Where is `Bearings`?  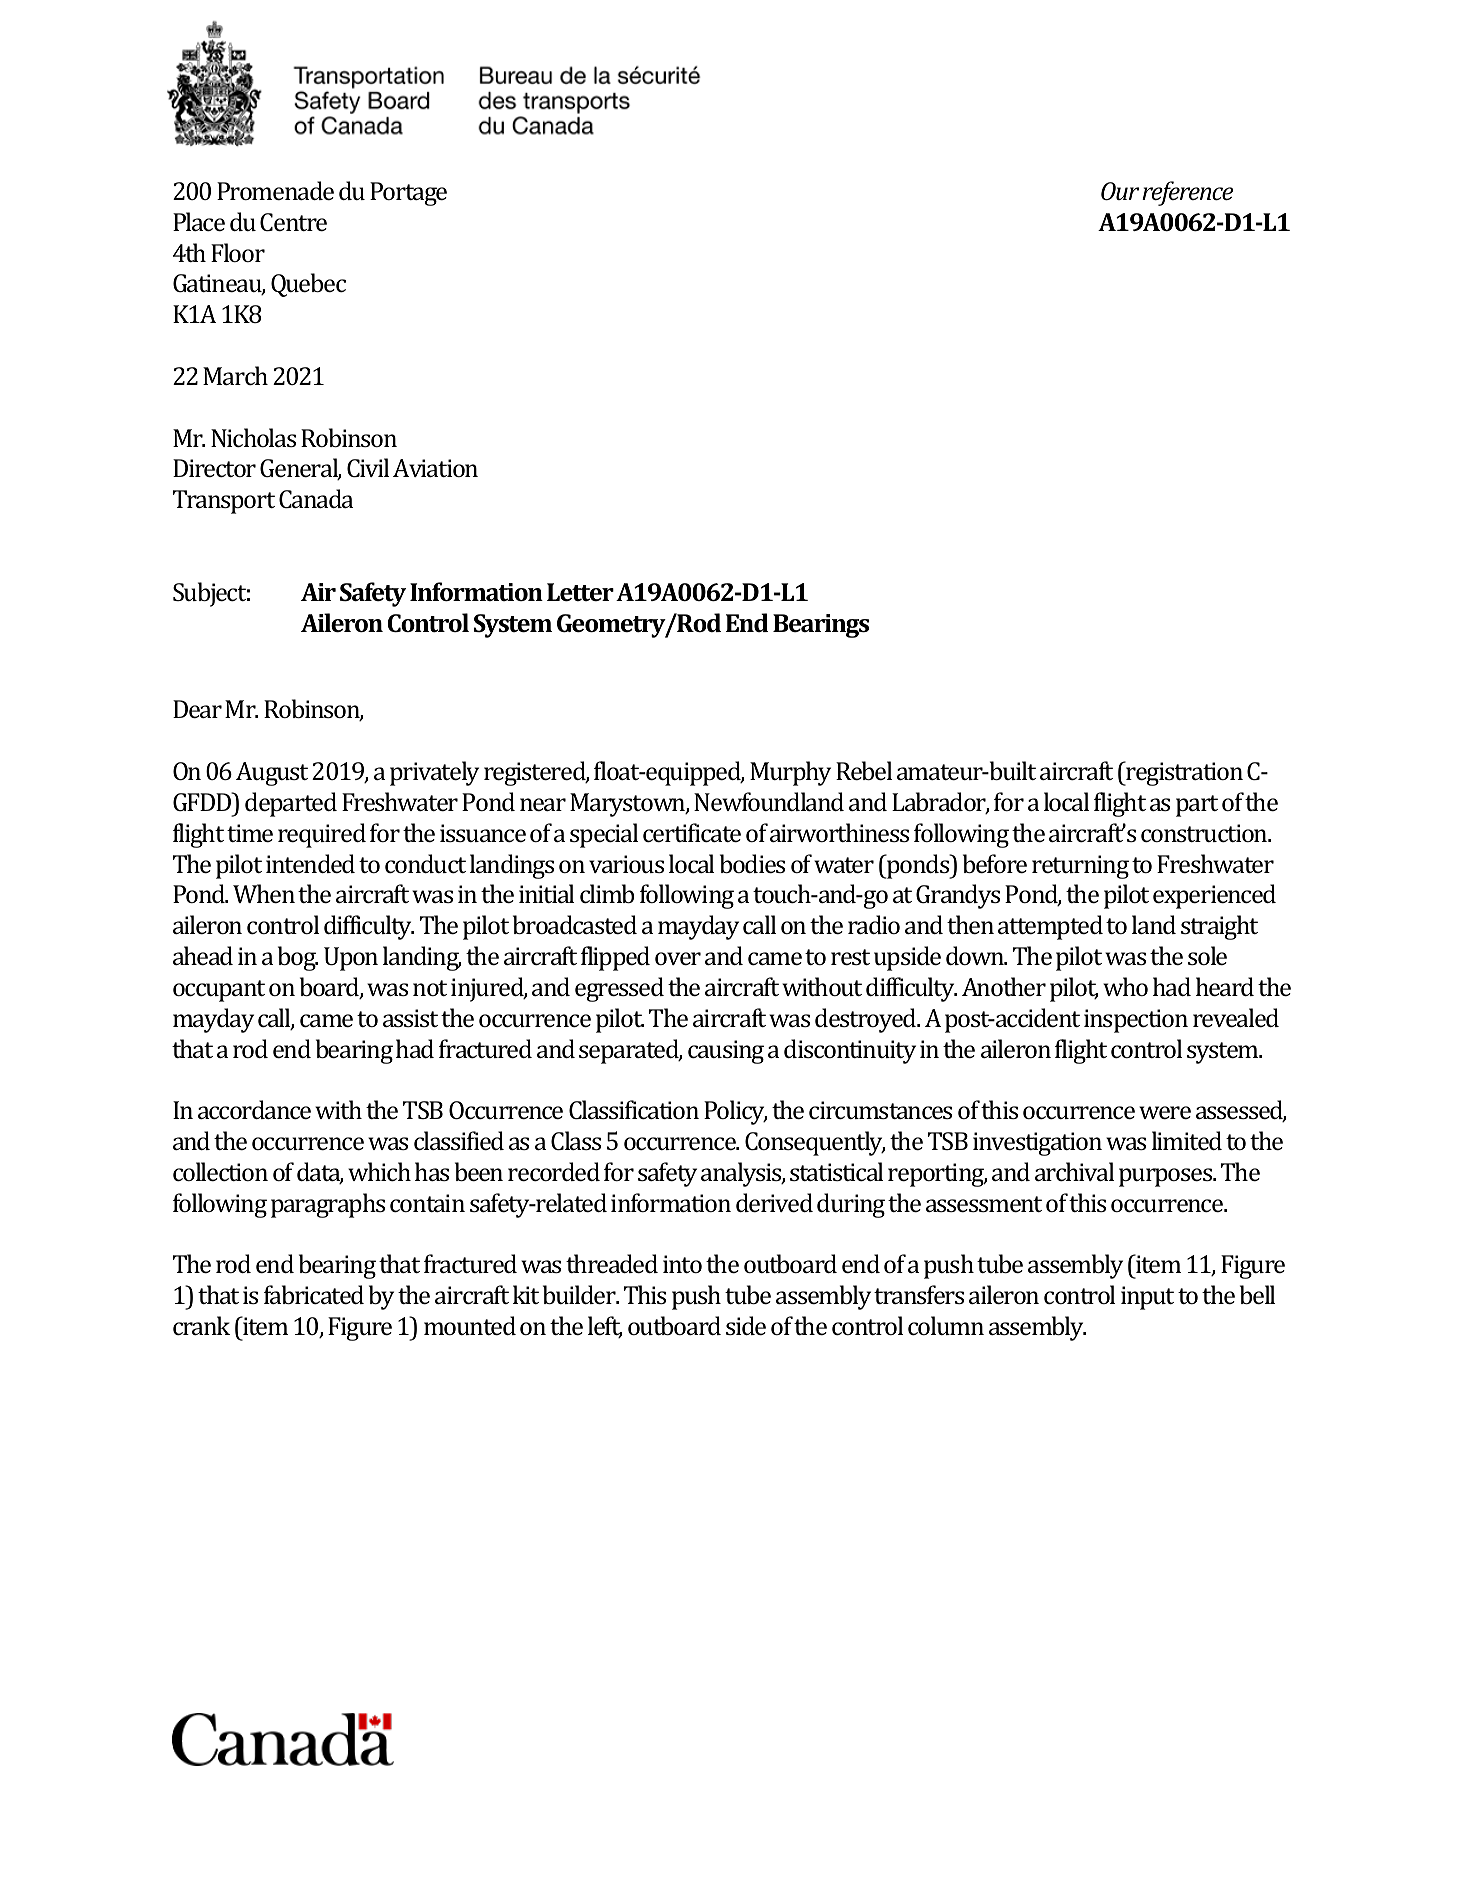 Bearings is located at coordinates (821, 626).
